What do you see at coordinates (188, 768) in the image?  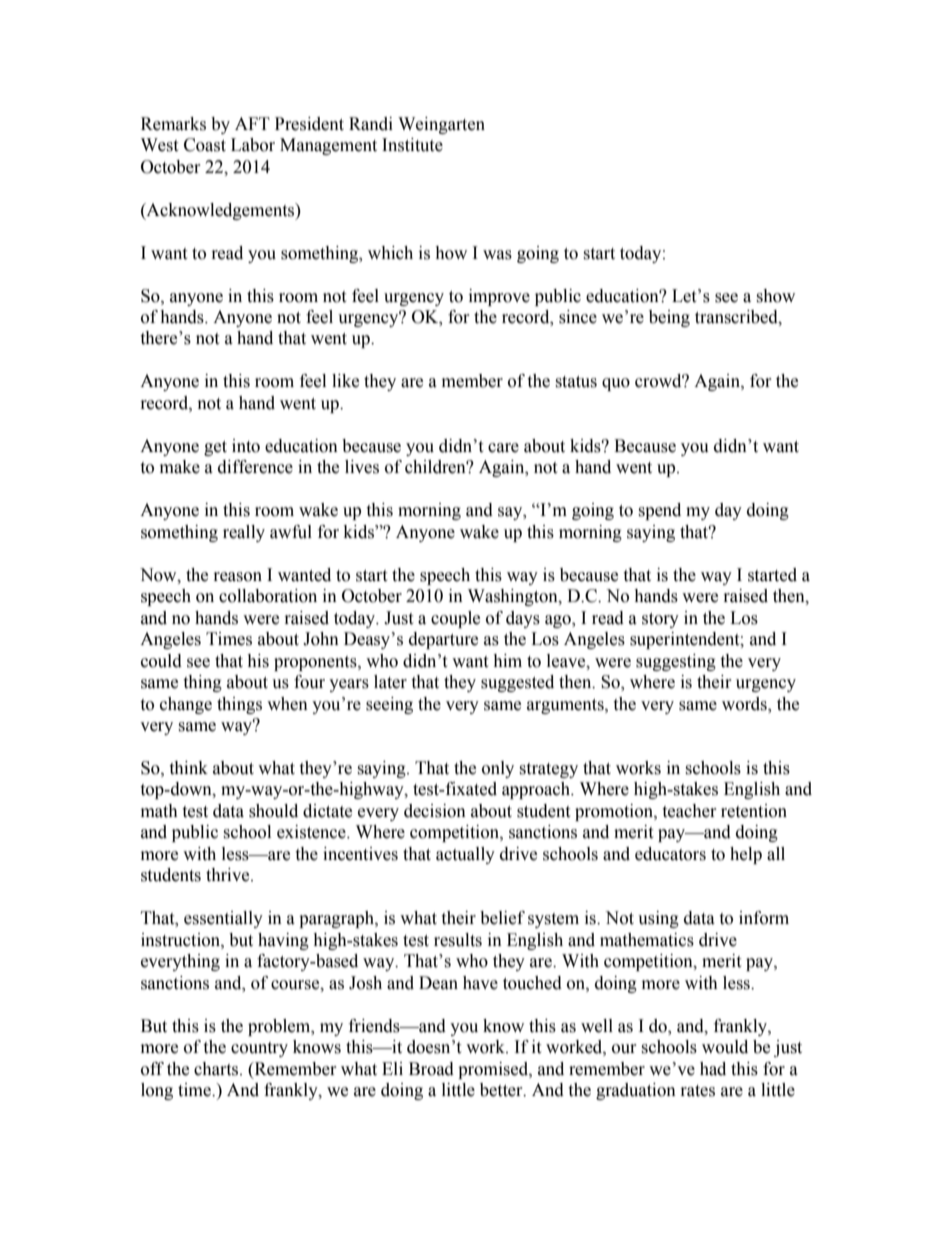 I see `think` at bounding box center [188, 768].
